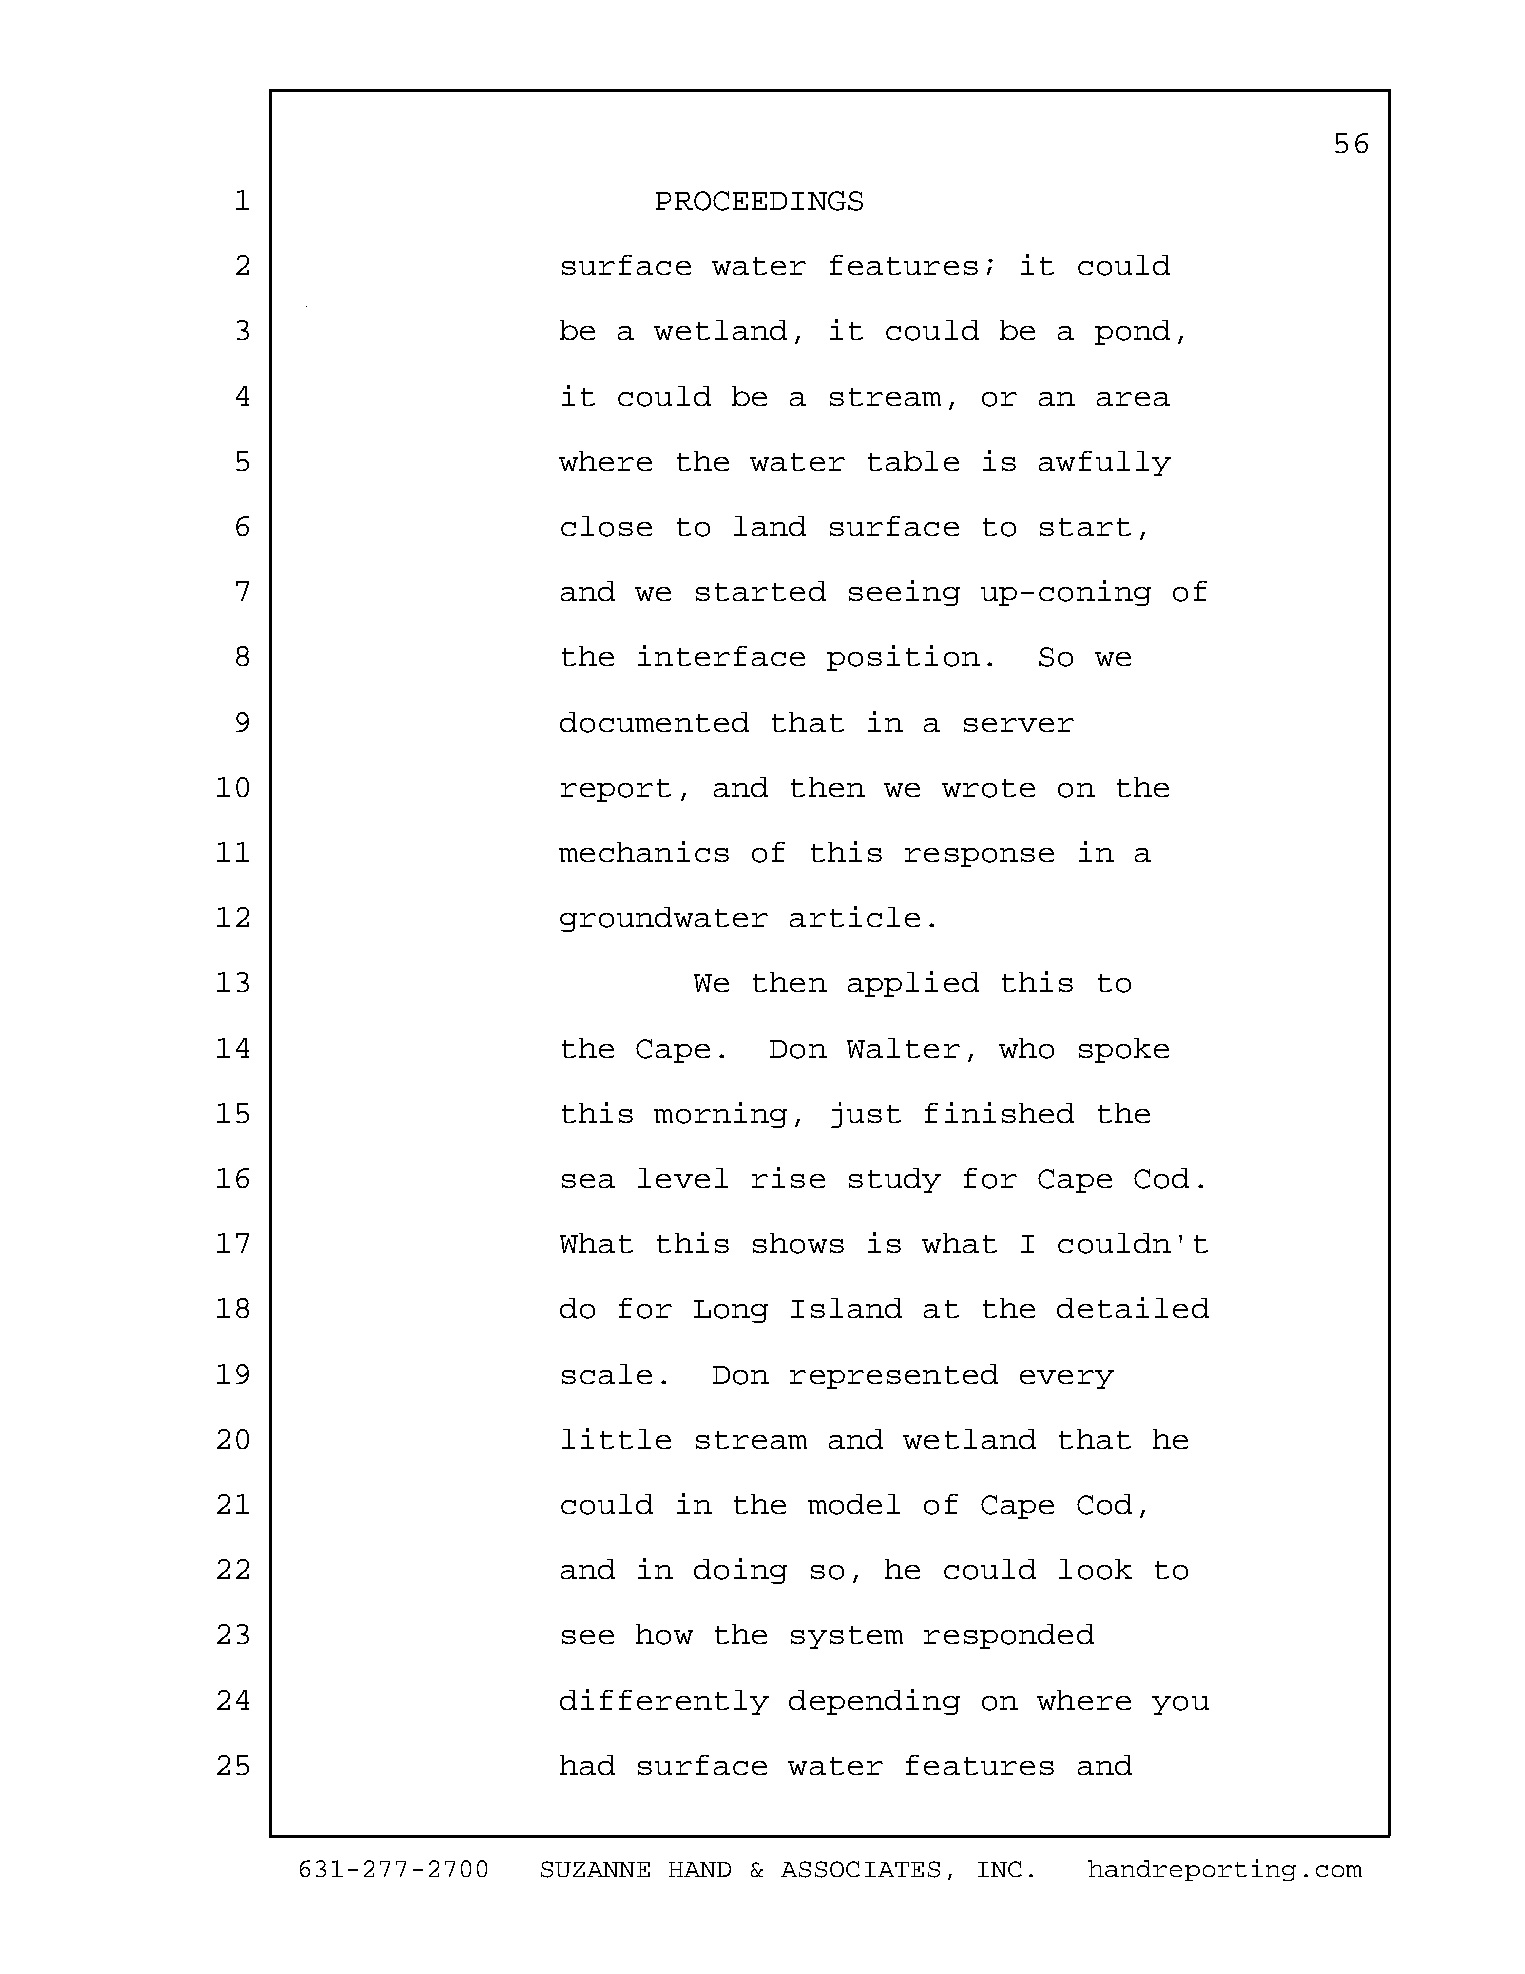 The width and height of the image is (1525, 1974). What do you see at coordinates (731, 1311) in the image?
I see `Long` at bounding box center [731, 1311].
